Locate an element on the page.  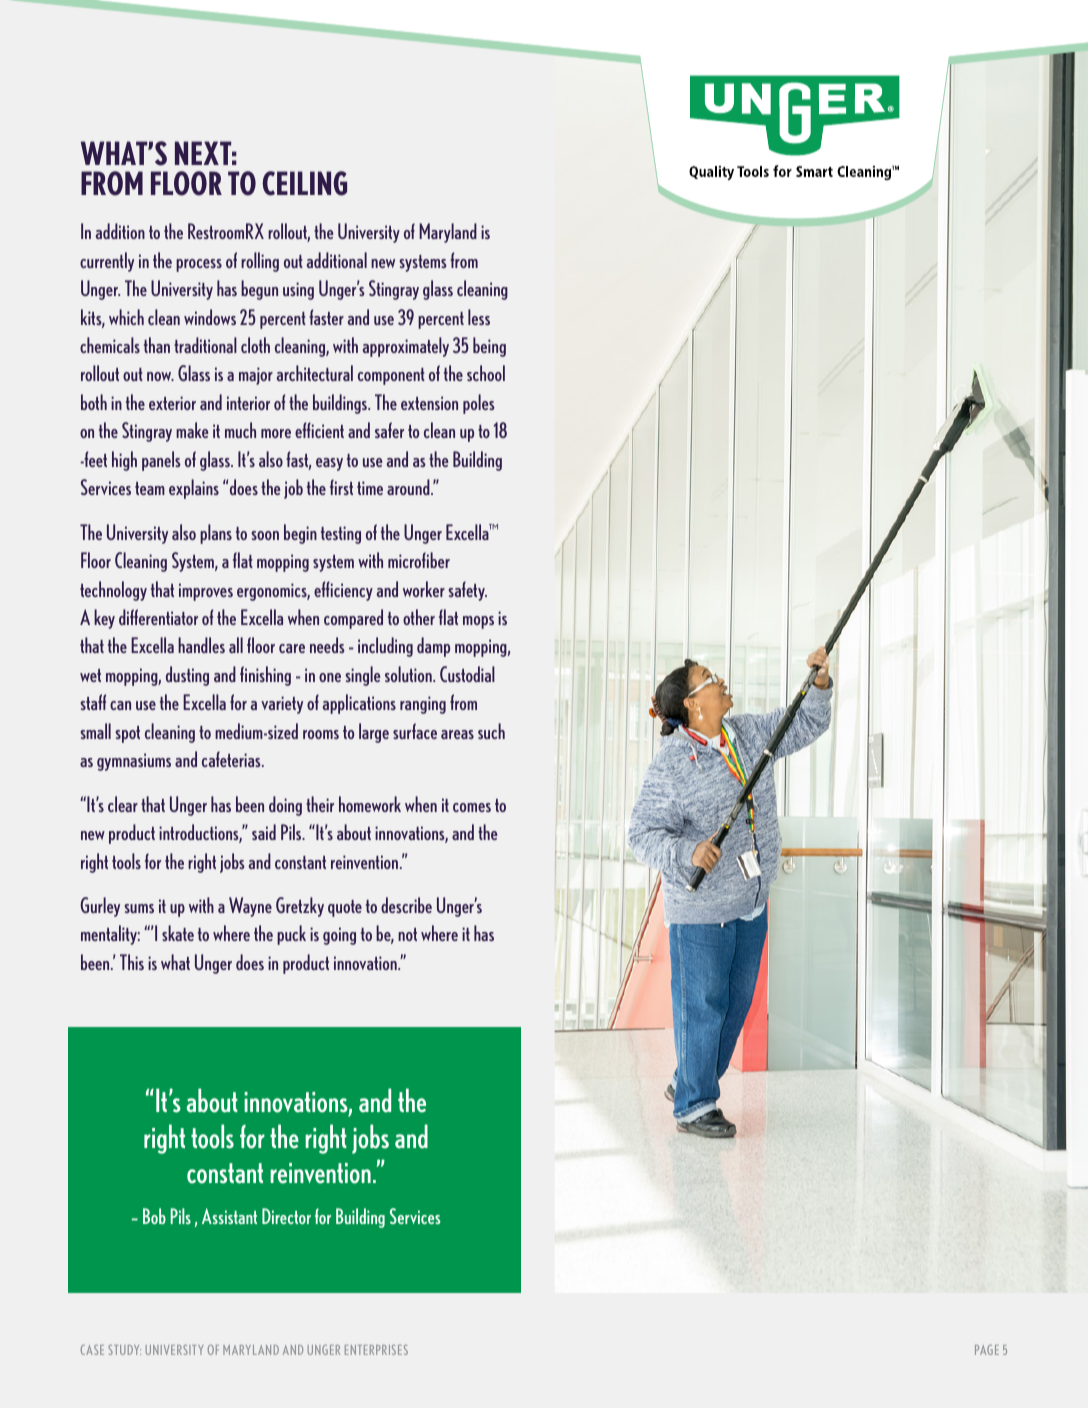
rolling is located at coordinates (260, 262).
